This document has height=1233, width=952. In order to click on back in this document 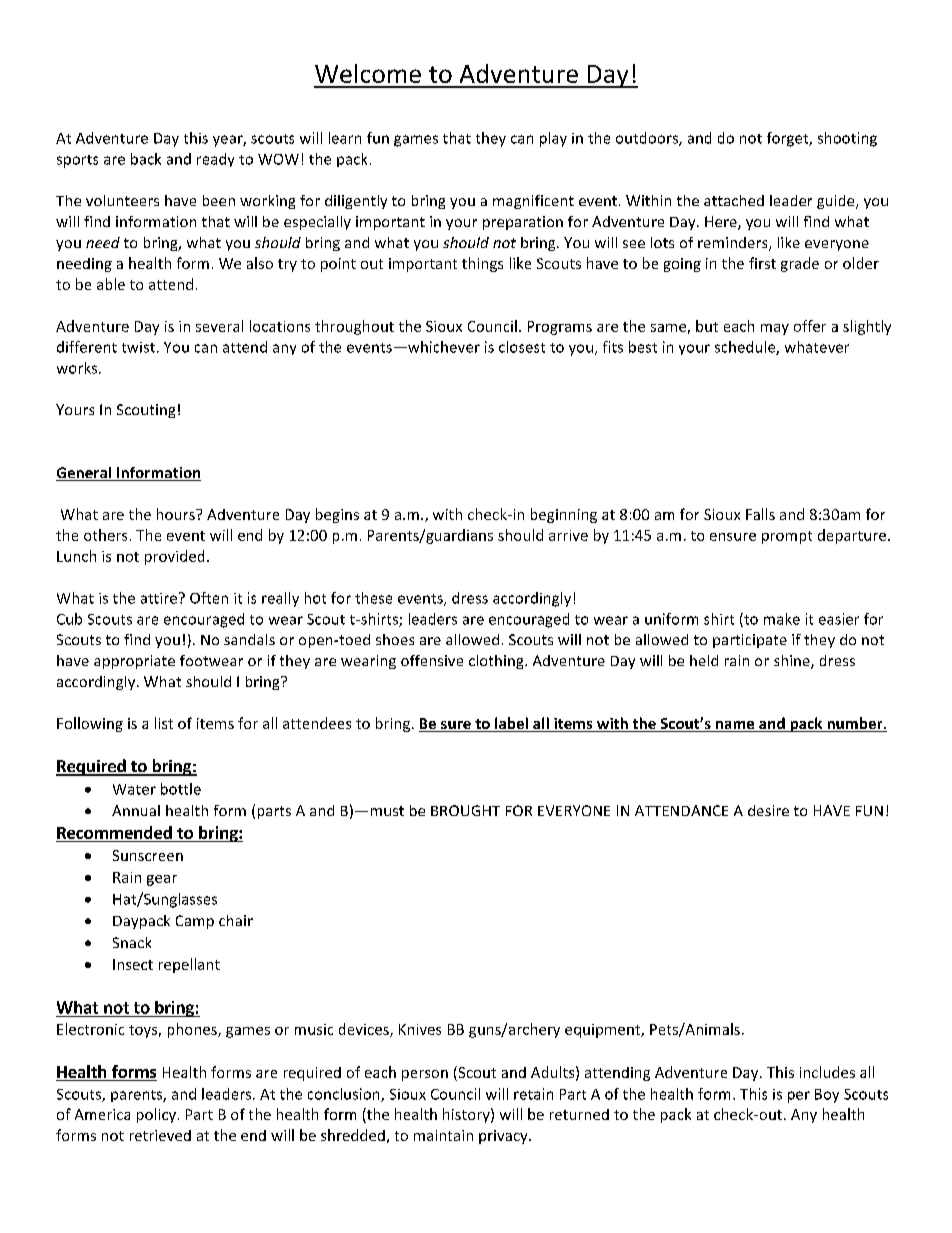, I will do `click(146, 159)`.
